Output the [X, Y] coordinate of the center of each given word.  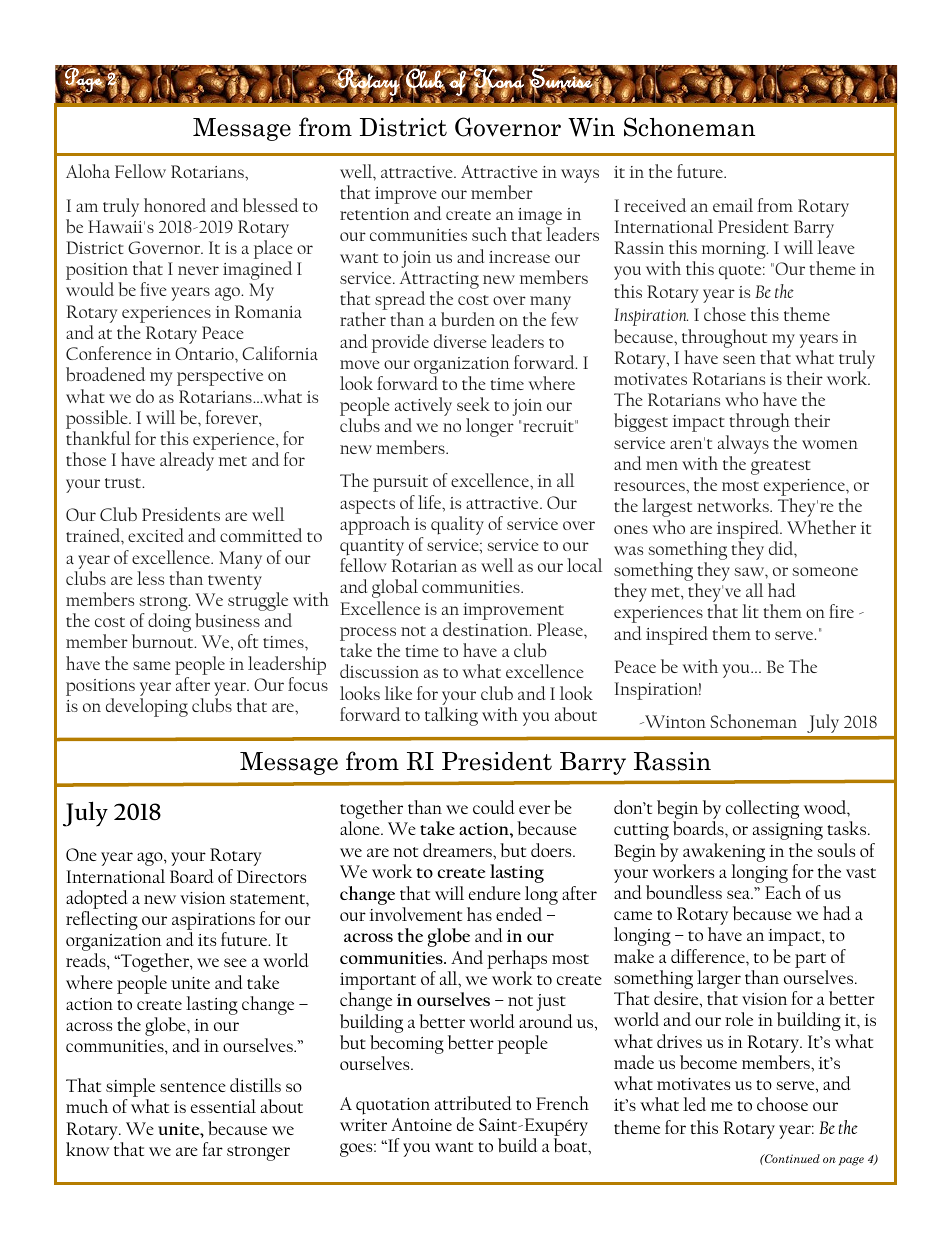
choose [782, 1104]
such [489, 234]
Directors [271, 876]
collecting [762, 809]
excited [156, 535]
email [733, 205]
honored [175, 205]
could [494, 807]
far [212, 1149]
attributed [473, 1103]
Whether [821, 527]
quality [457, 525]
